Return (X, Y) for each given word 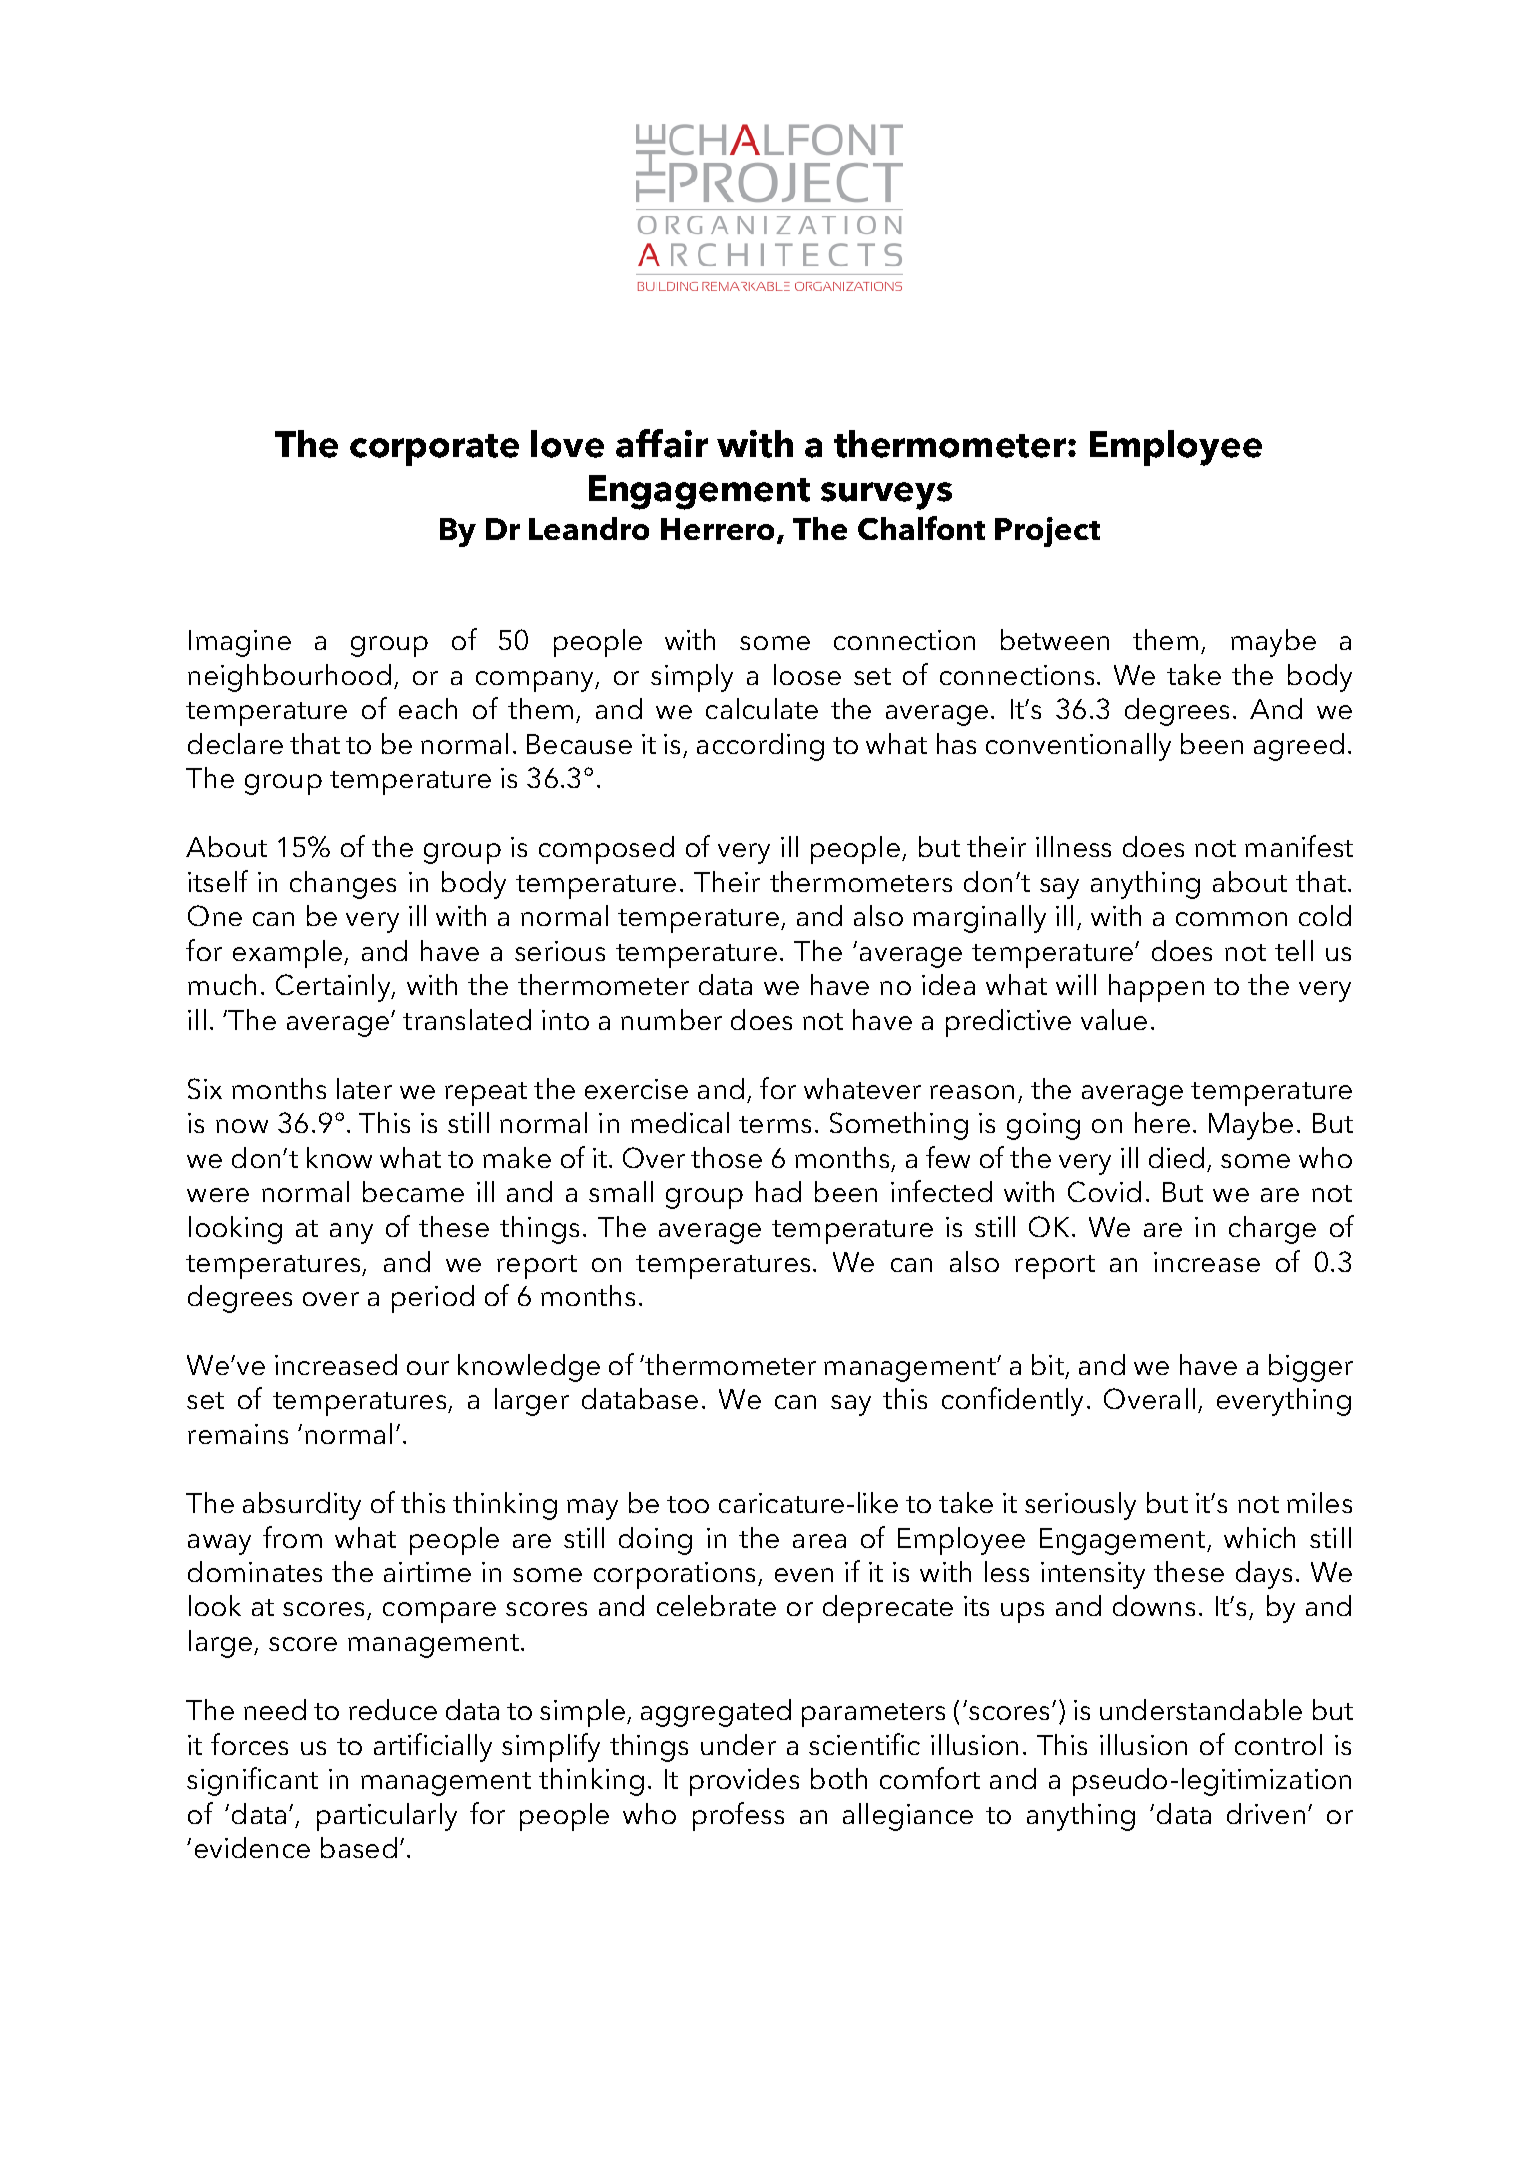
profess (738, 1816)
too (688, 1504)
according (760, 747)
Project (1047, 532)
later (364, 1088)
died (1176, 1157)
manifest (1299, 846)
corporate (434, 450)
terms (775, 1124)
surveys (886, 496)
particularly (387, 1817)
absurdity (302, 1506)
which (1259, 1537)
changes (343, 885)
